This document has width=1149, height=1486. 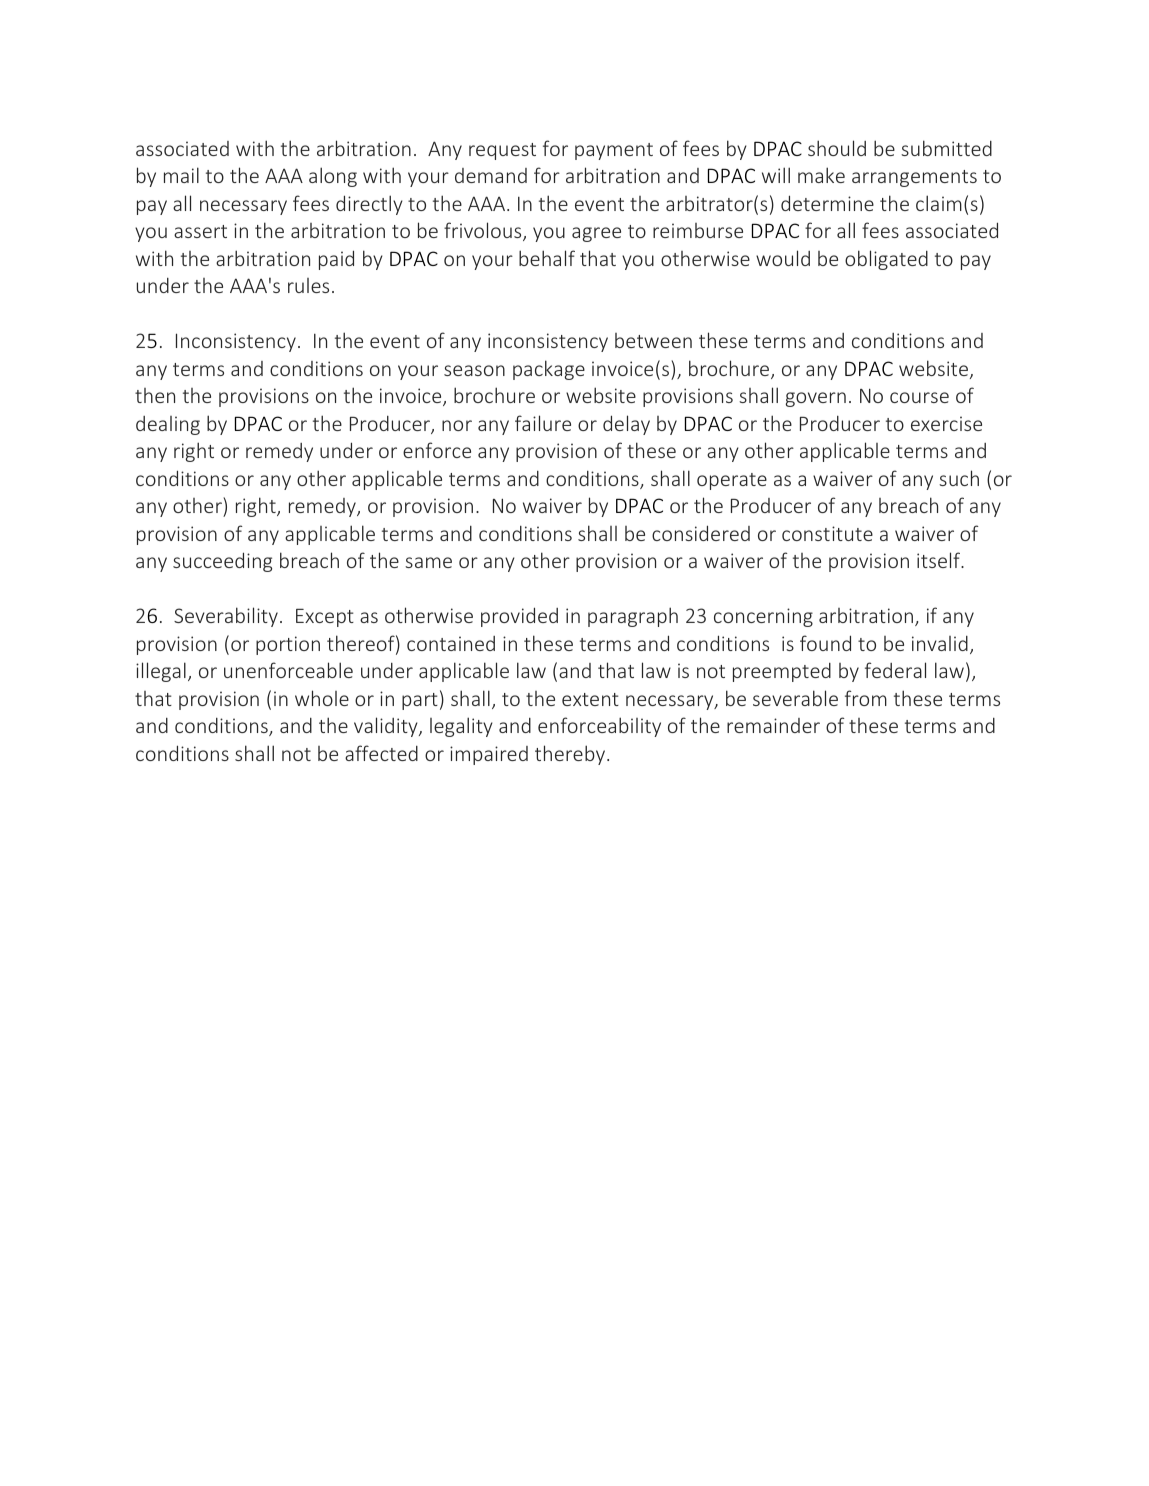 I want to click on request, so click(x=502, y=151).
